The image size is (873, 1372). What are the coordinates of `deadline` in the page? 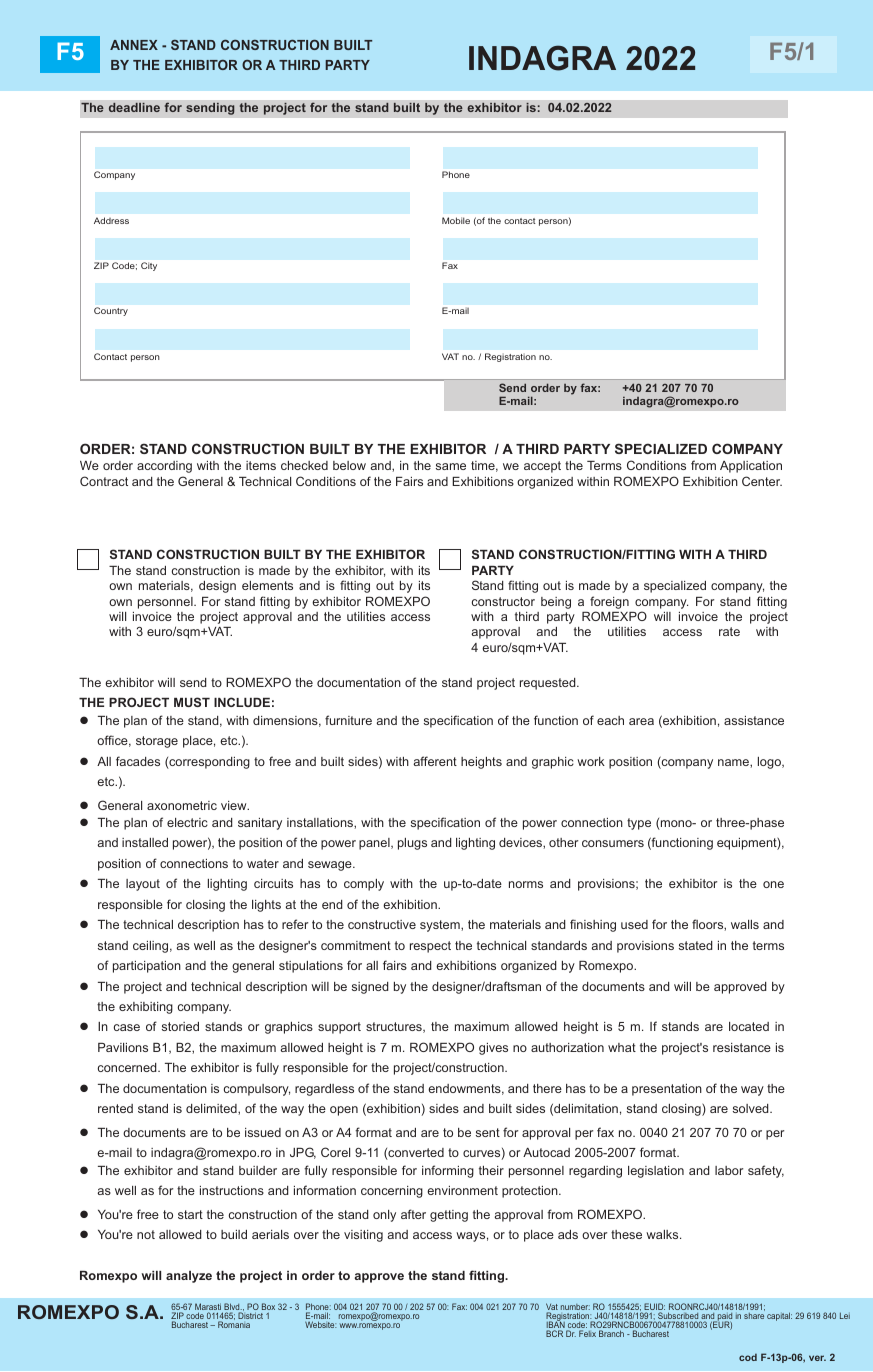 It's located at (134, 107).
